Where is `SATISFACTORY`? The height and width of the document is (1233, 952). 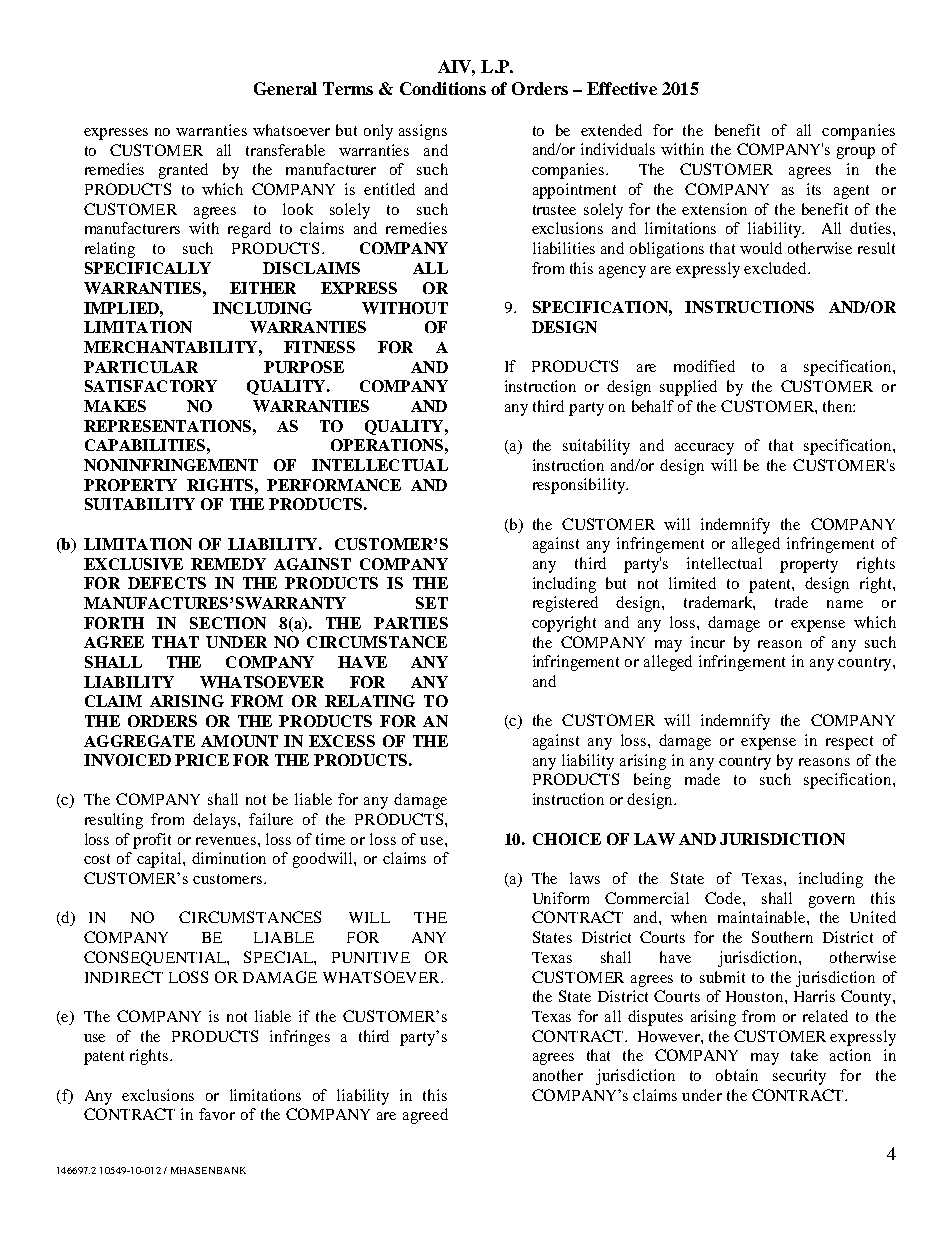
SATISFACTORY is located at coordinates (151, 386).
